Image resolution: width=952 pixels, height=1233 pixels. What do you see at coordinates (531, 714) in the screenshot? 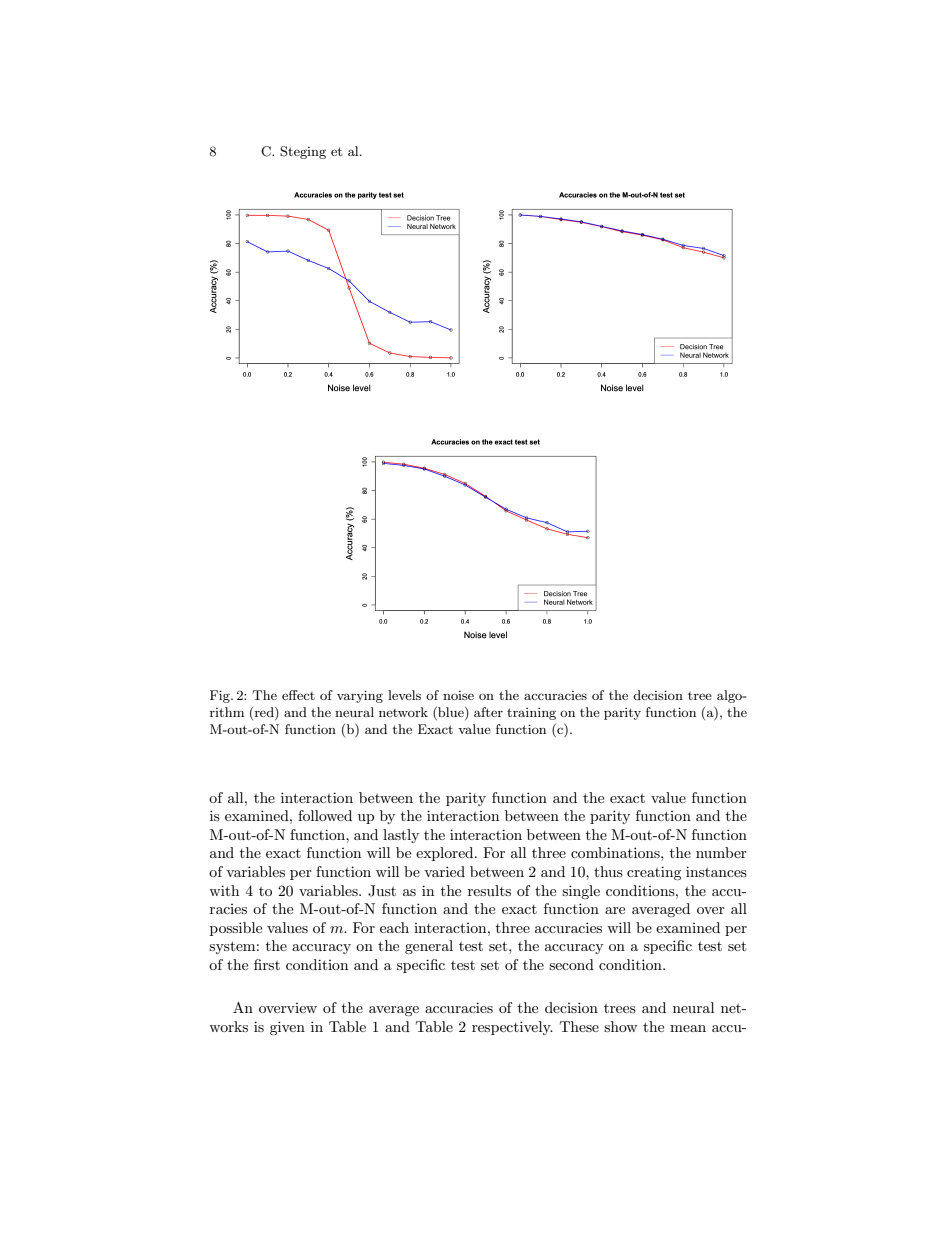
I see `training` at bounding box center [531, 714].
